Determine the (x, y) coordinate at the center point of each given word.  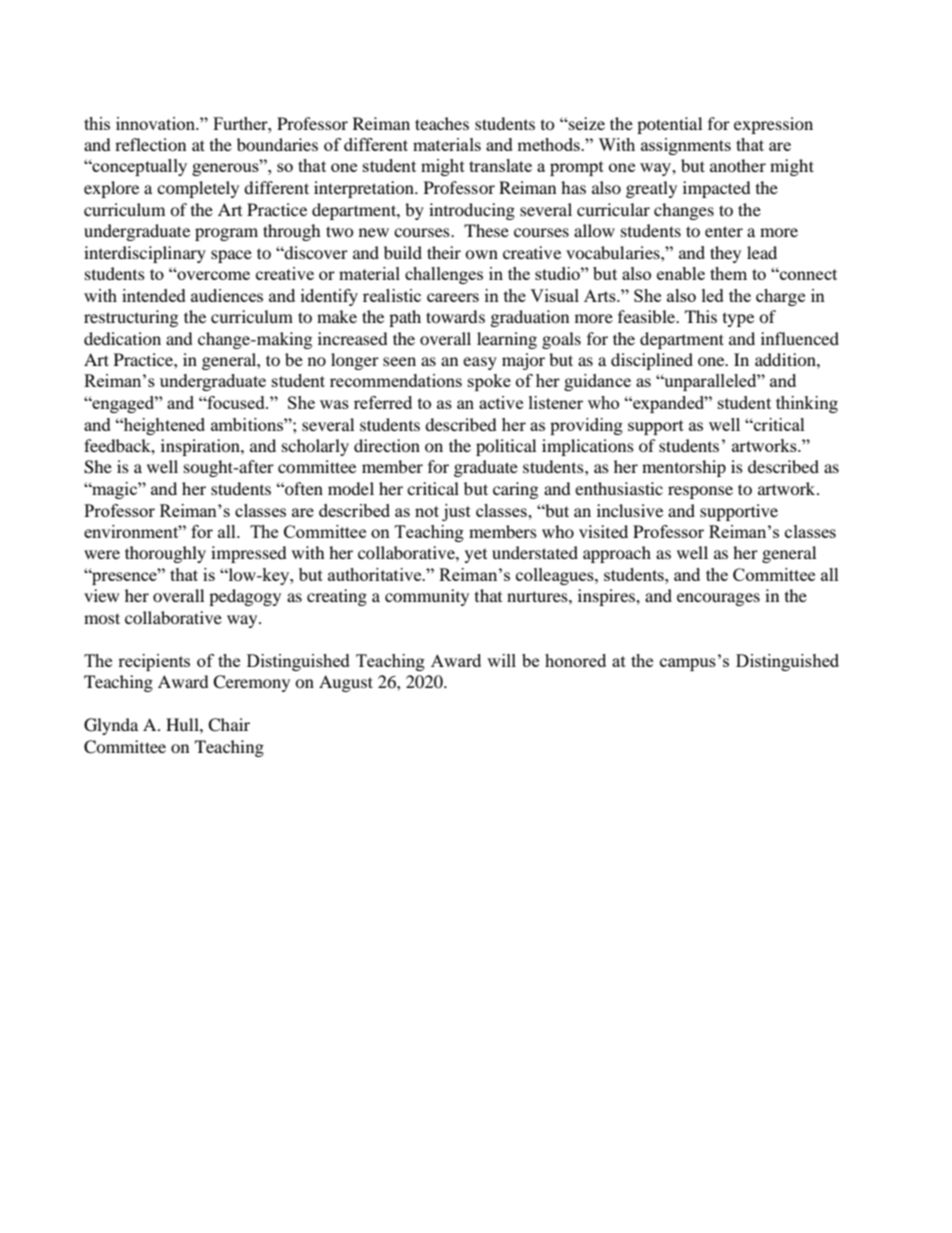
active (501, 402)
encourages (718, 599)
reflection (150, 144)
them (728, 273)
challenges (444, 275)
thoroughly (165, 554)
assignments (686, 146)
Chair (229, 725)
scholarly (315, 447)
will (501, 660)
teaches (442, 123)
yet (476, 556)
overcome (212, 275)
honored (575, 660)
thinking (807, 404)
